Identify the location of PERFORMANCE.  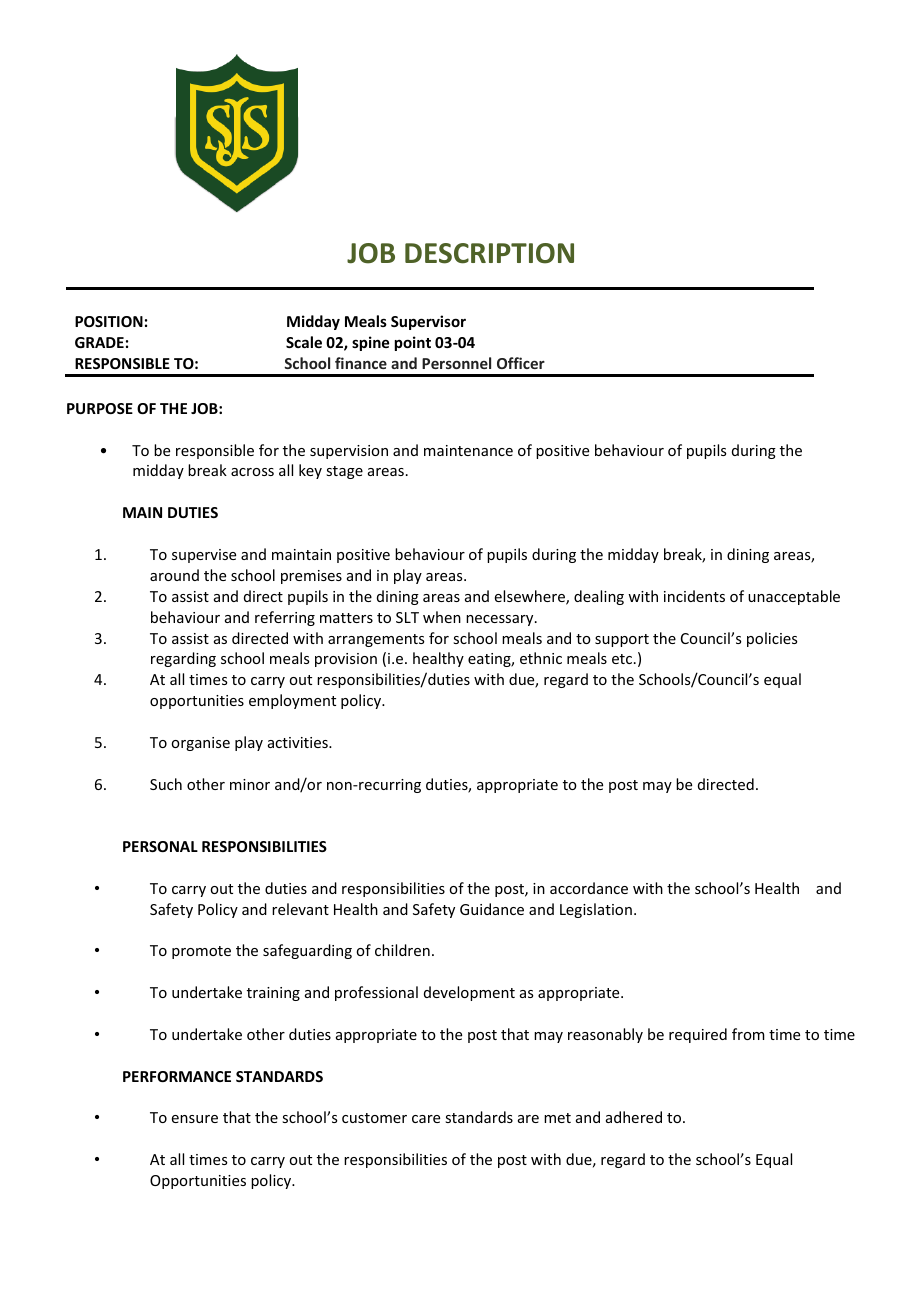
(177, 1076).
